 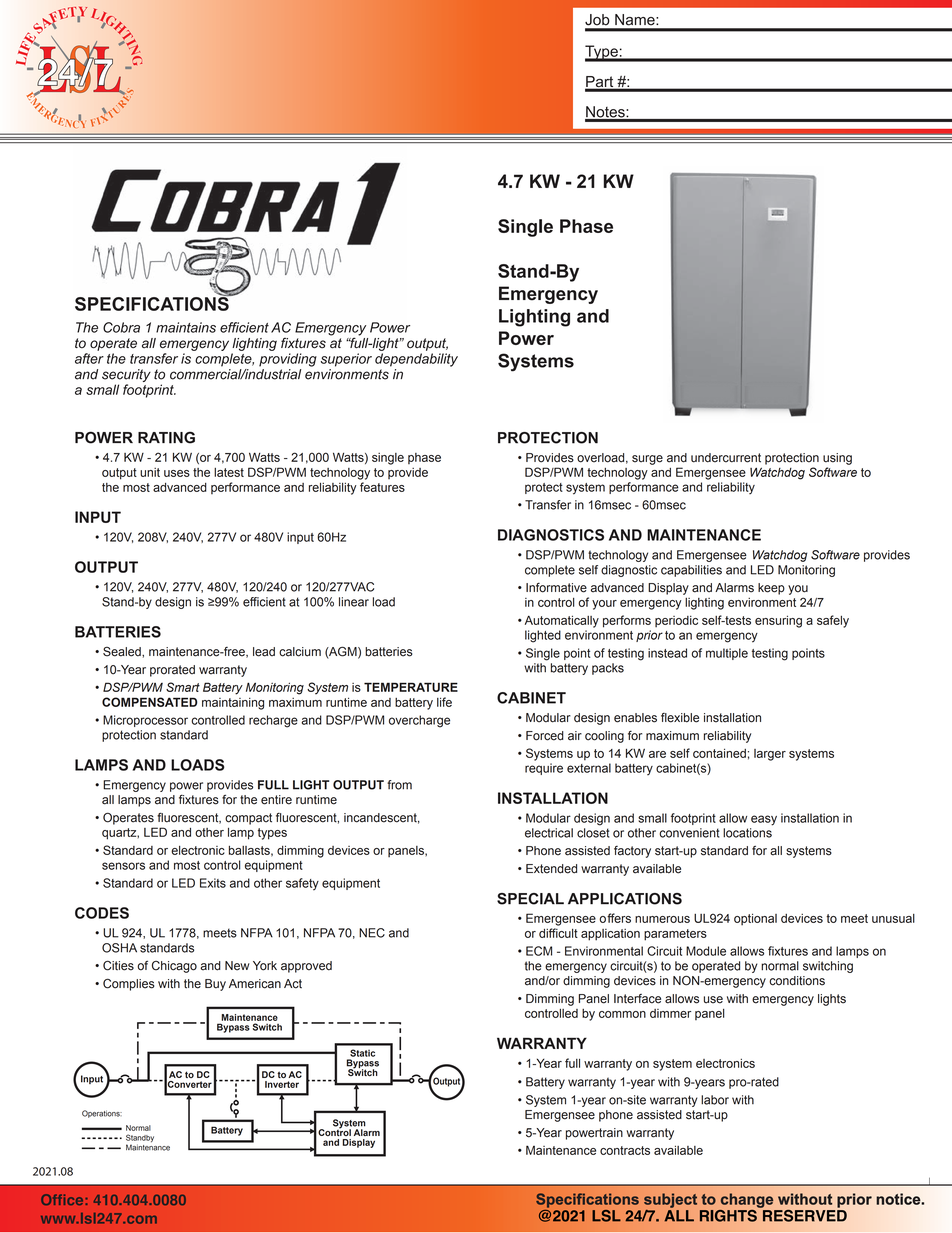 What do you see at coordinates (544, 769) in the image?
I see `require` at bounding box center [544, 769].
